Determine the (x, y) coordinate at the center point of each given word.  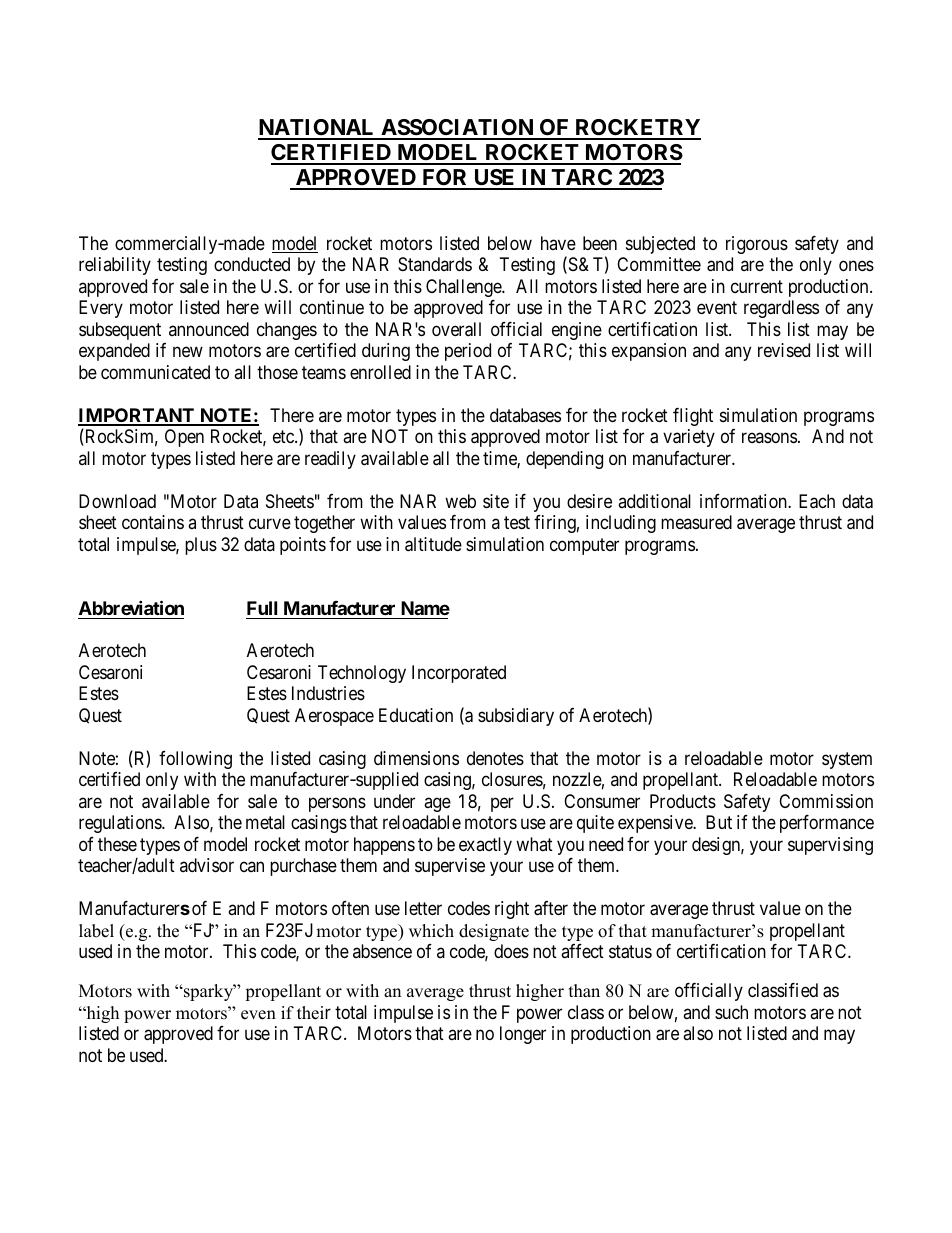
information (744, 501)
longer (523, 1035)
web (460, 501)
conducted (252, 264)
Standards (435, 264)
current (757, 286)
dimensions (416, 758)
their (314, 1013)
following (195, 760)
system (847, 760)
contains (153, 522)
